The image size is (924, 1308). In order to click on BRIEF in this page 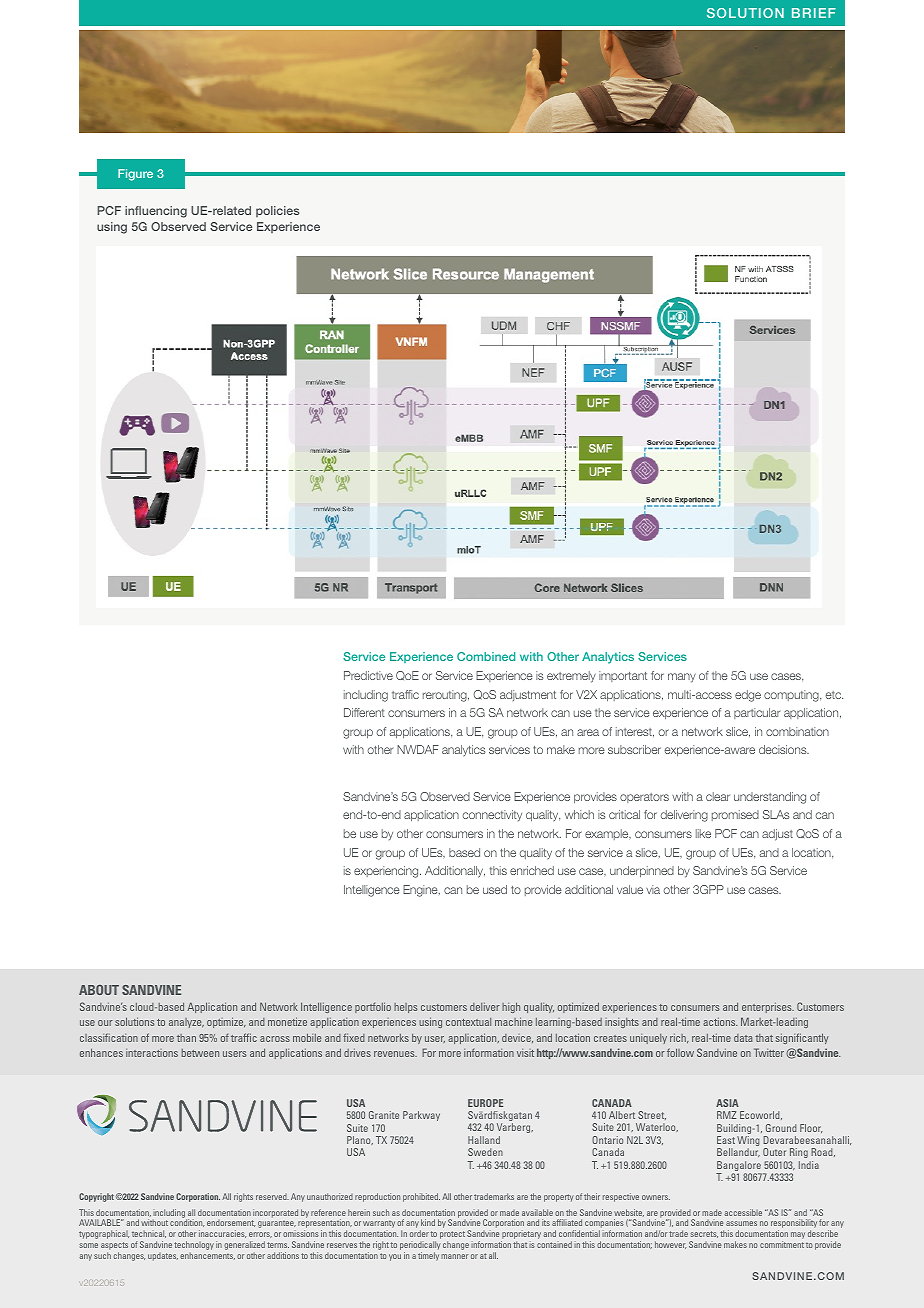, I will do `click(814, 13)`.
